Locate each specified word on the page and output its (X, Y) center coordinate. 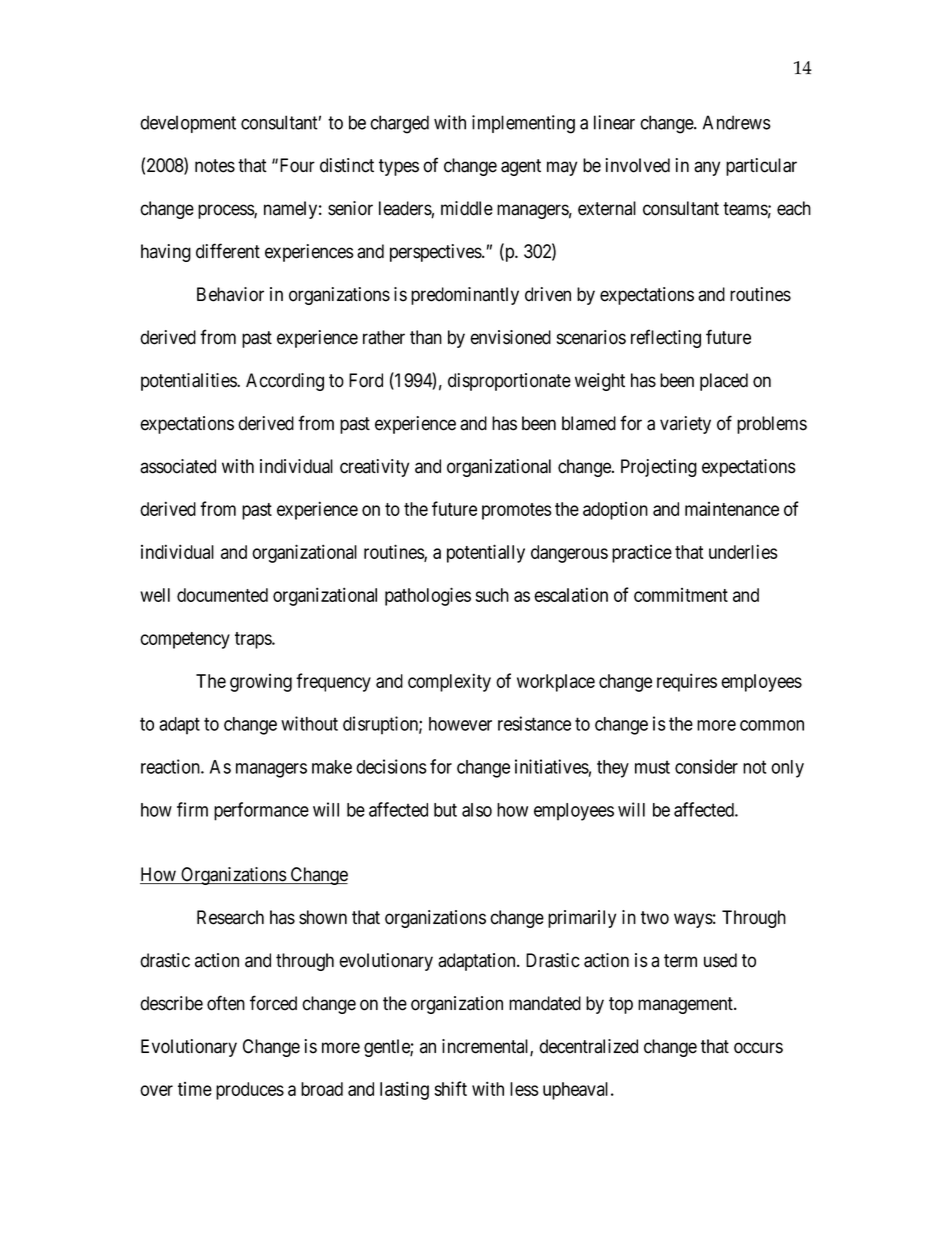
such (492, 595)
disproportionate (509, 382)
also (477, 810)
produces (250, 1091)
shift (451, 1088)
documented (222, 595)
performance (261, 811)
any (707, 168)
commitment (681, 595)
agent (521, 167)
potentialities (189, 382)
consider (706, 766)
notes (215, 166)
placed (724, 382)
